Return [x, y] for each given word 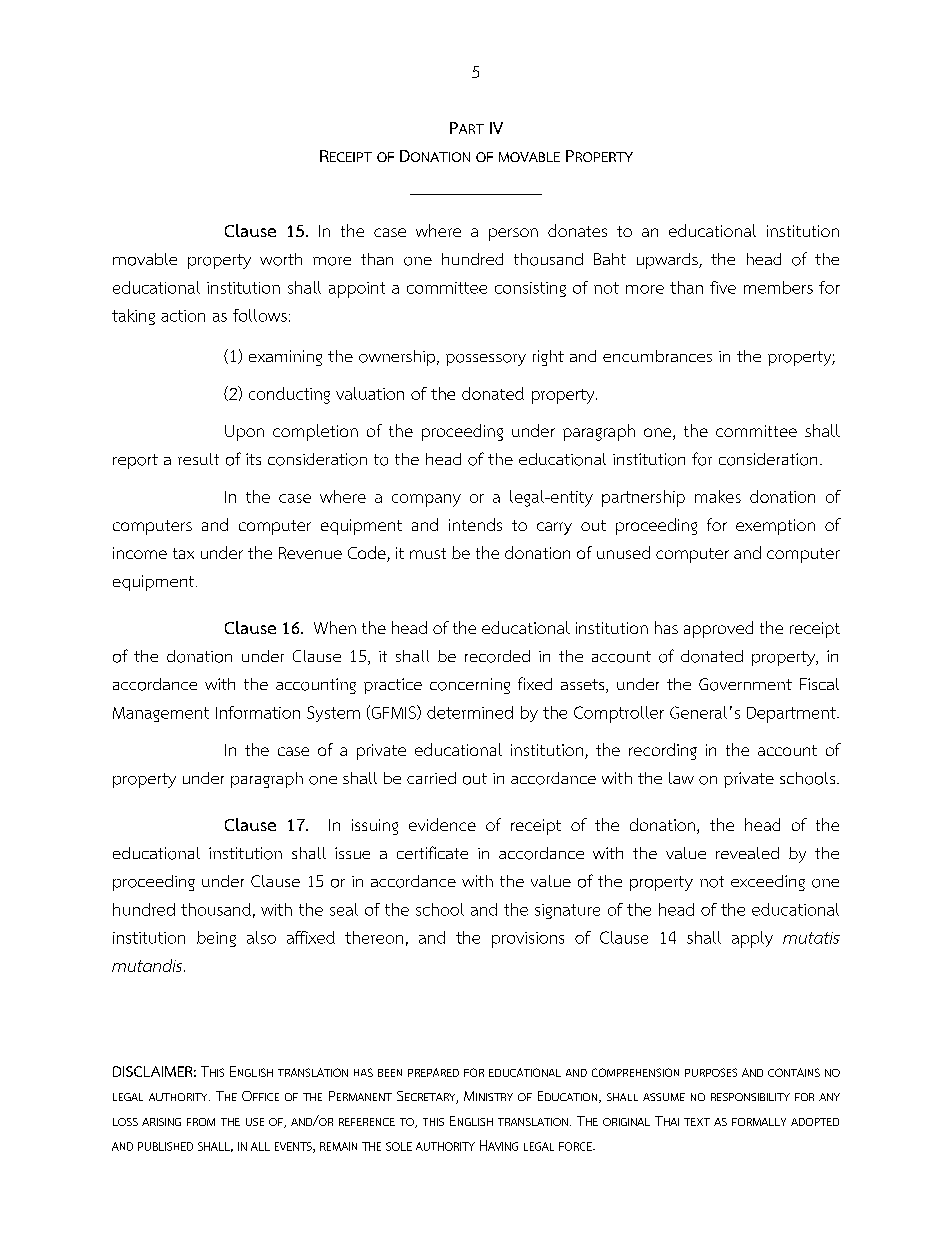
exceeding [768, 883]
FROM [201, 1122]
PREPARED [433, 1072]
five [723, 287]
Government [745, 684]
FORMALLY [759, 1122]
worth [281, 259]
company [426, 500]
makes [718, 496]
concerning [470, 686]
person [513, 234]
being [216, 939]
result [198, 459]
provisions [528, 940]
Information [258, 712]
